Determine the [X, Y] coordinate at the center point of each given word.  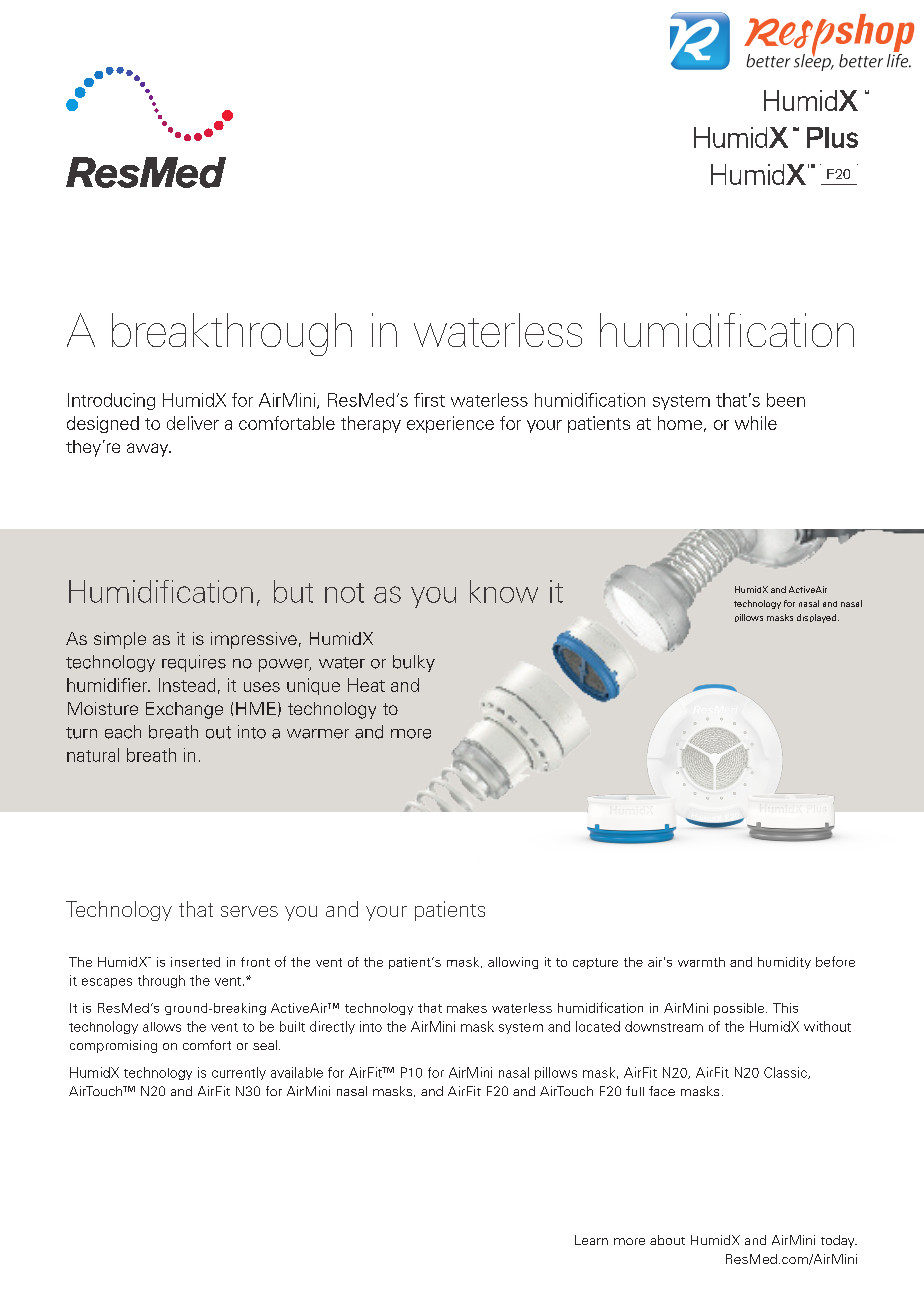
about [667, 1240]
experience [450, 424]
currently [239, 1073]
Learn [591, 1240]
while [756, 423]
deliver [193, 423]
